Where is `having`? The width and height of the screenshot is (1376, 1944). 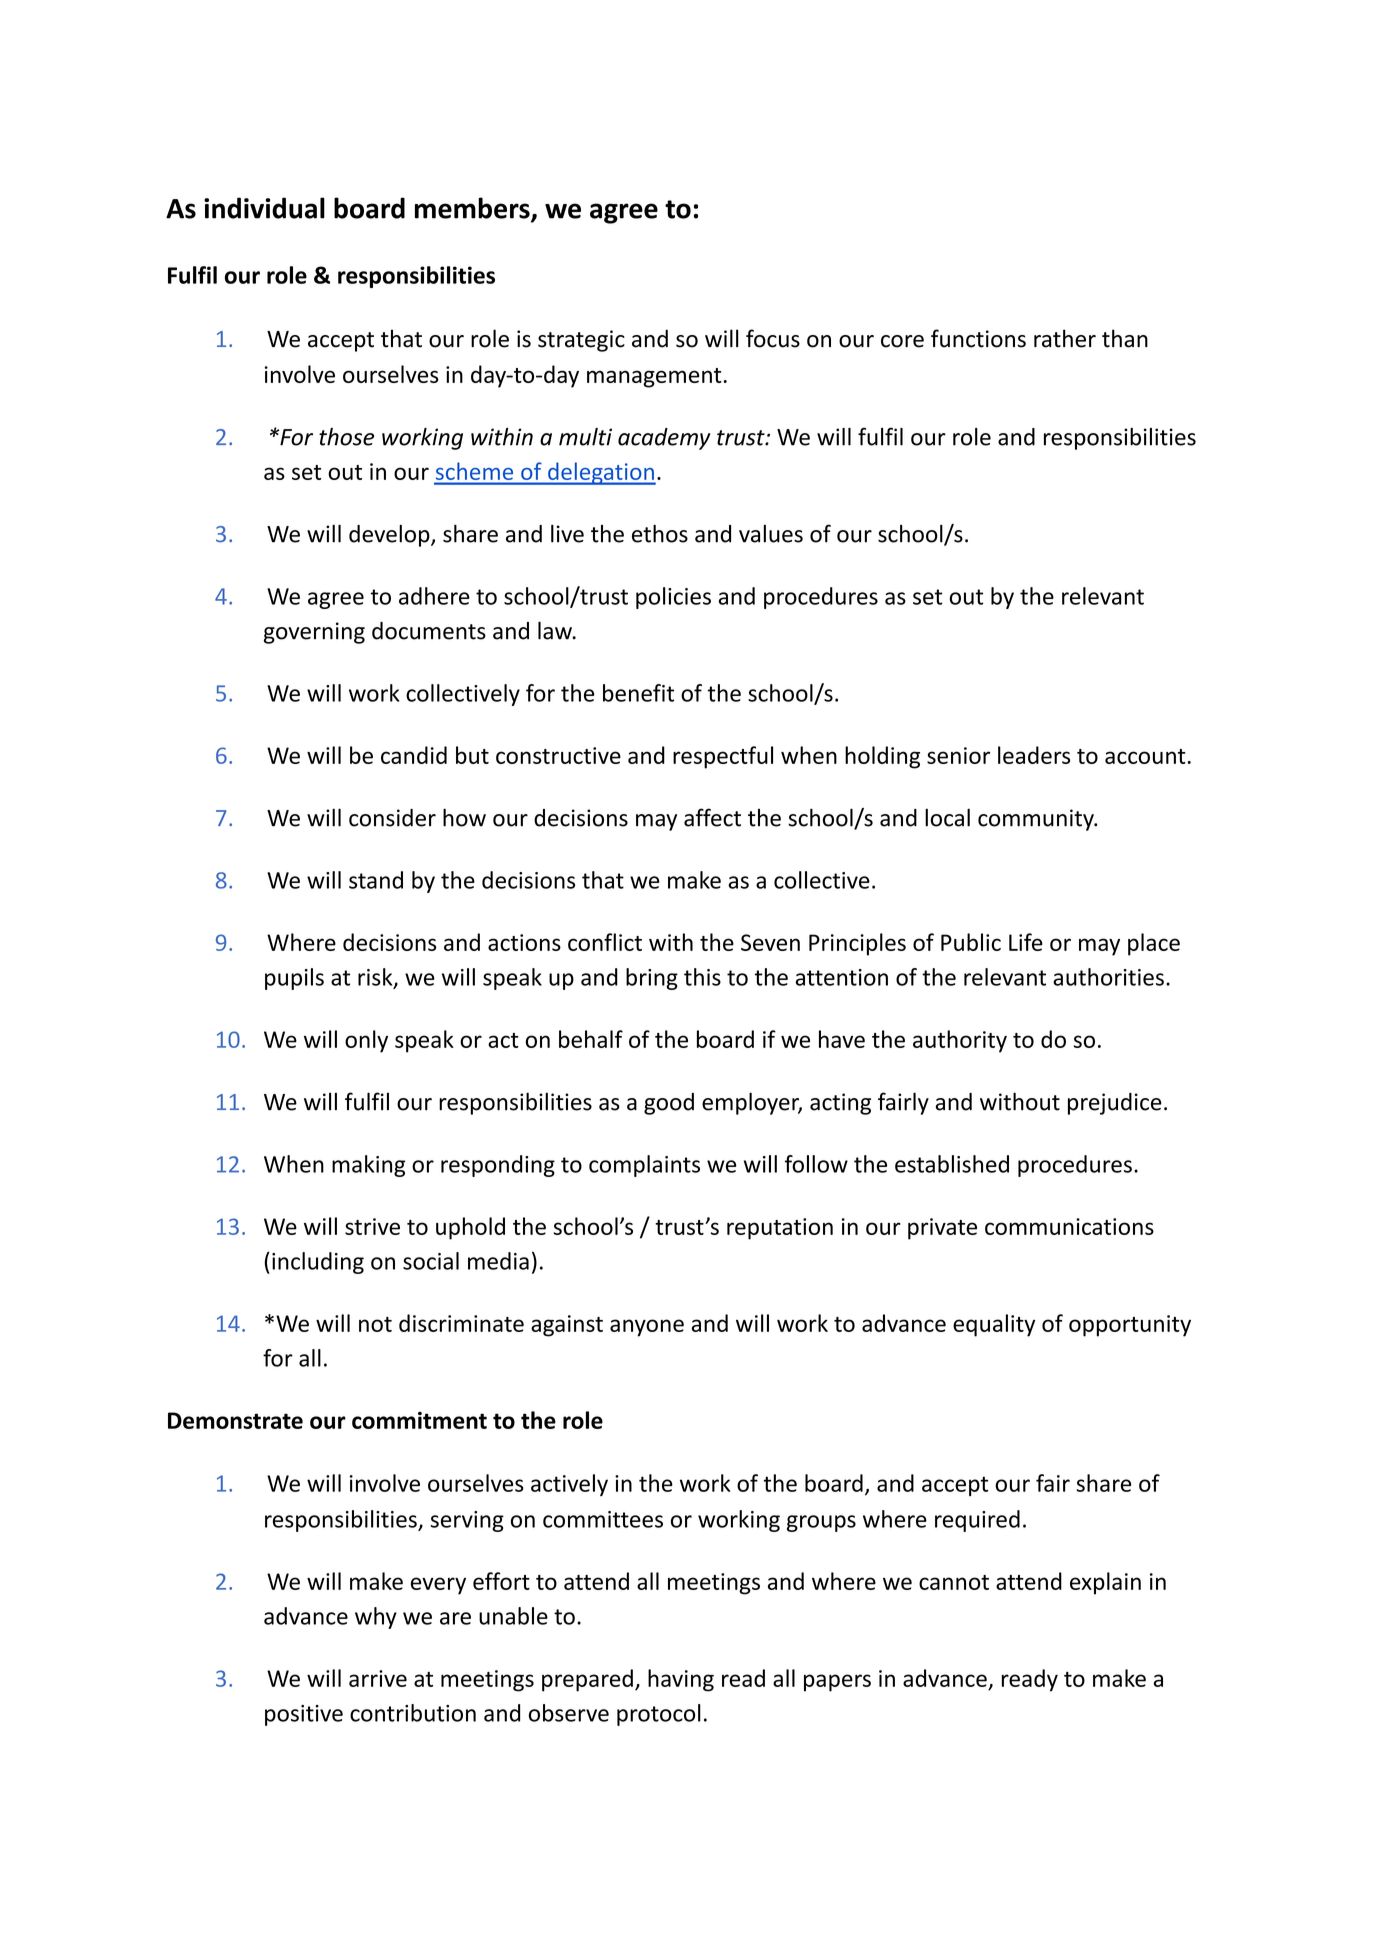
having is located at coordinates (681, 1680).
